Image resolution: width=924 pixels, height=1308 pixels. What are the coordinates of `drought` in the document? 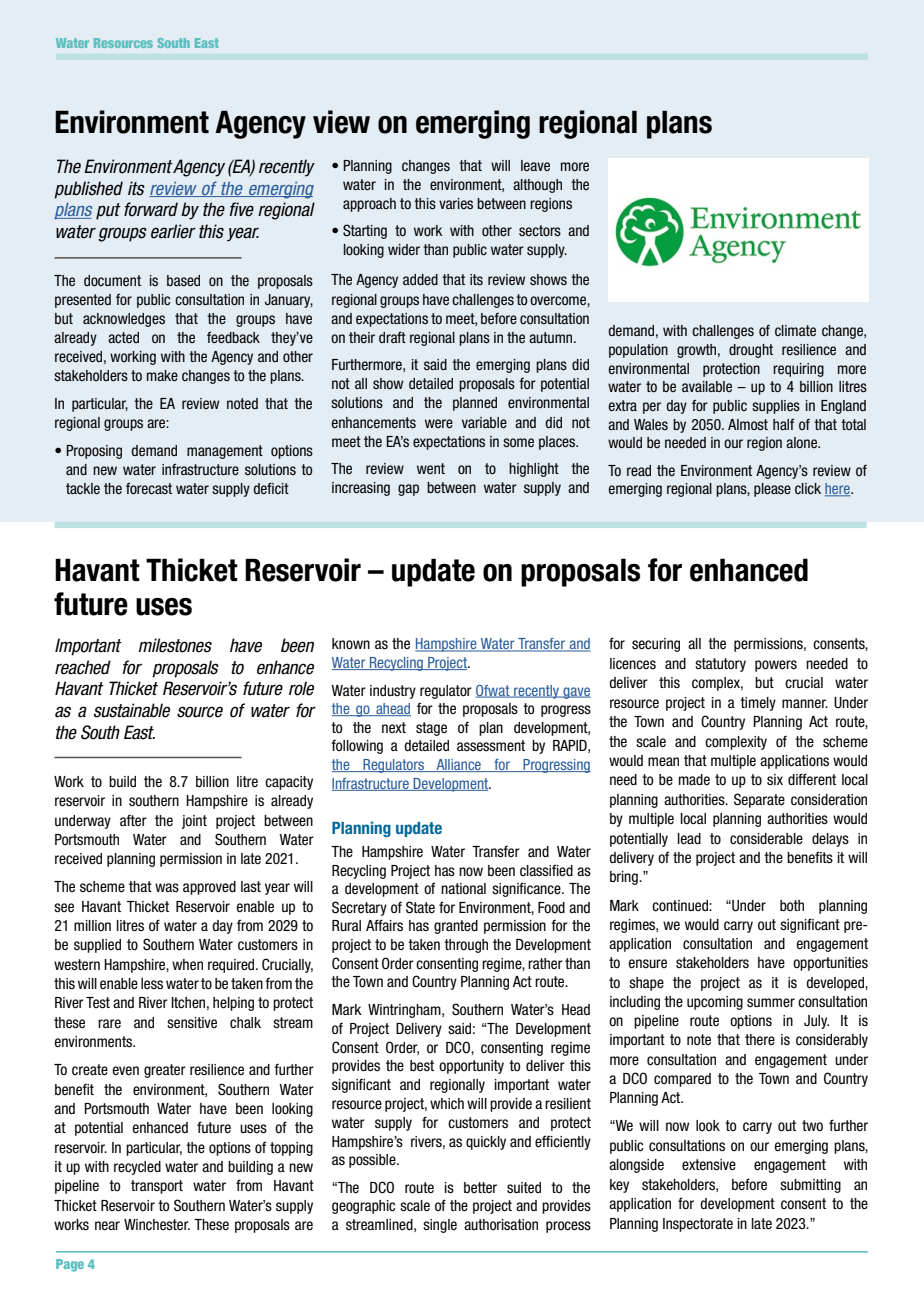 It's located at (751, 351).
